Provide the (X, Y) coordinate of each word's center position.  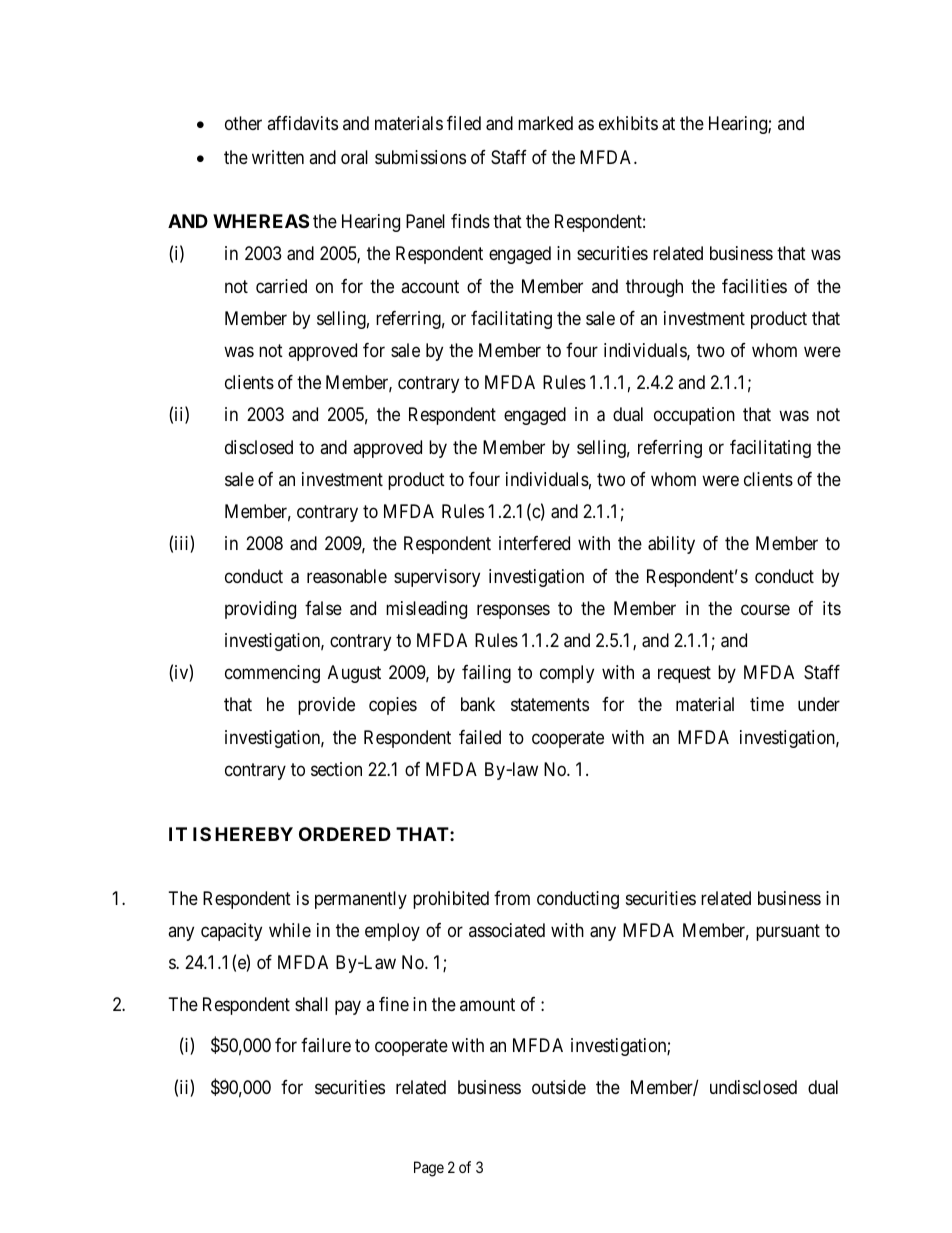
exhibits (628, 123)
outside (559, 1087)
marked (545, 123)
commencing (272, 674)
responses (513, 611)
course (765, 609)
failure (326, 1045)
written (278, 157)
